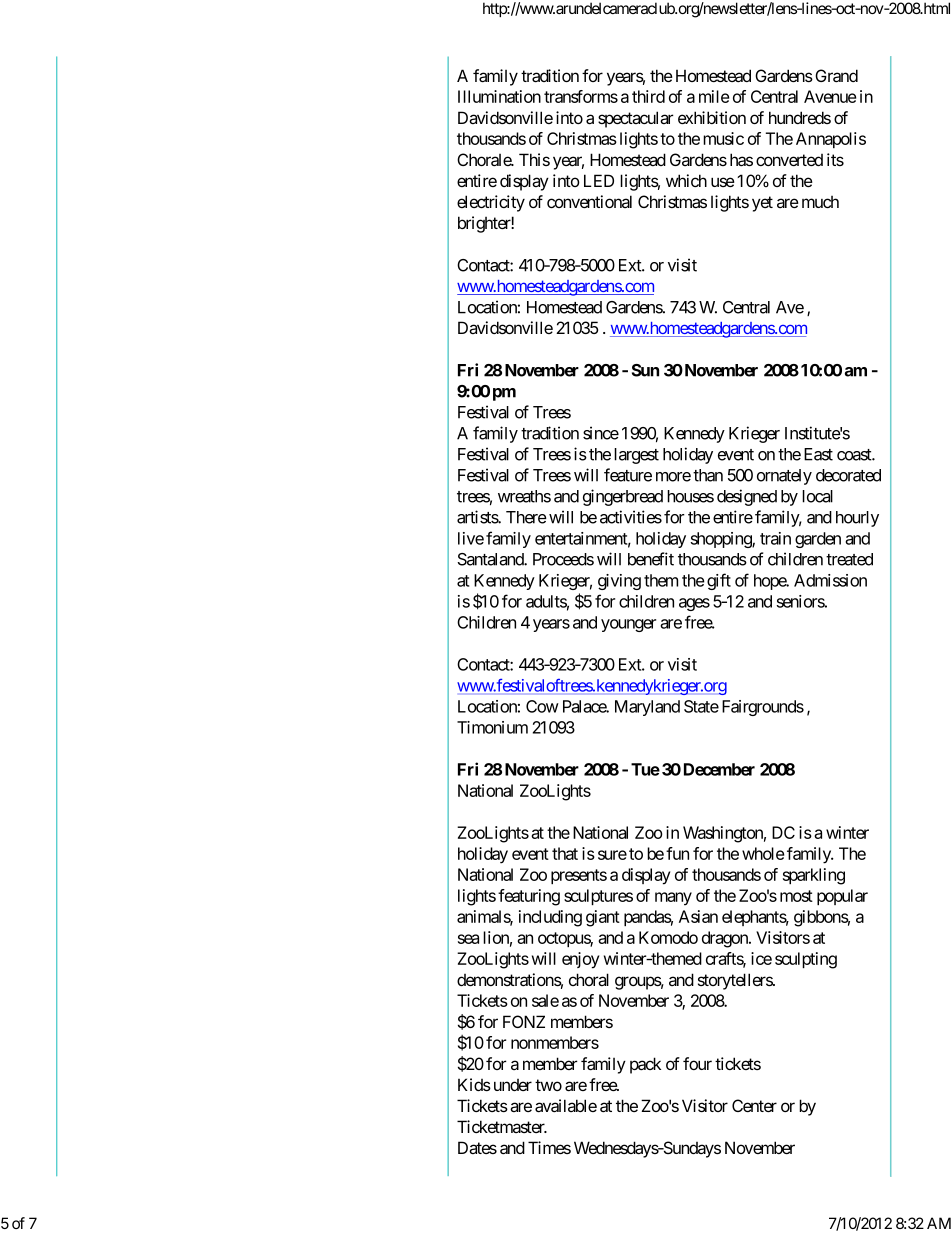 The image size is (952, 1233). I want to click on which, so click(686, 180).
